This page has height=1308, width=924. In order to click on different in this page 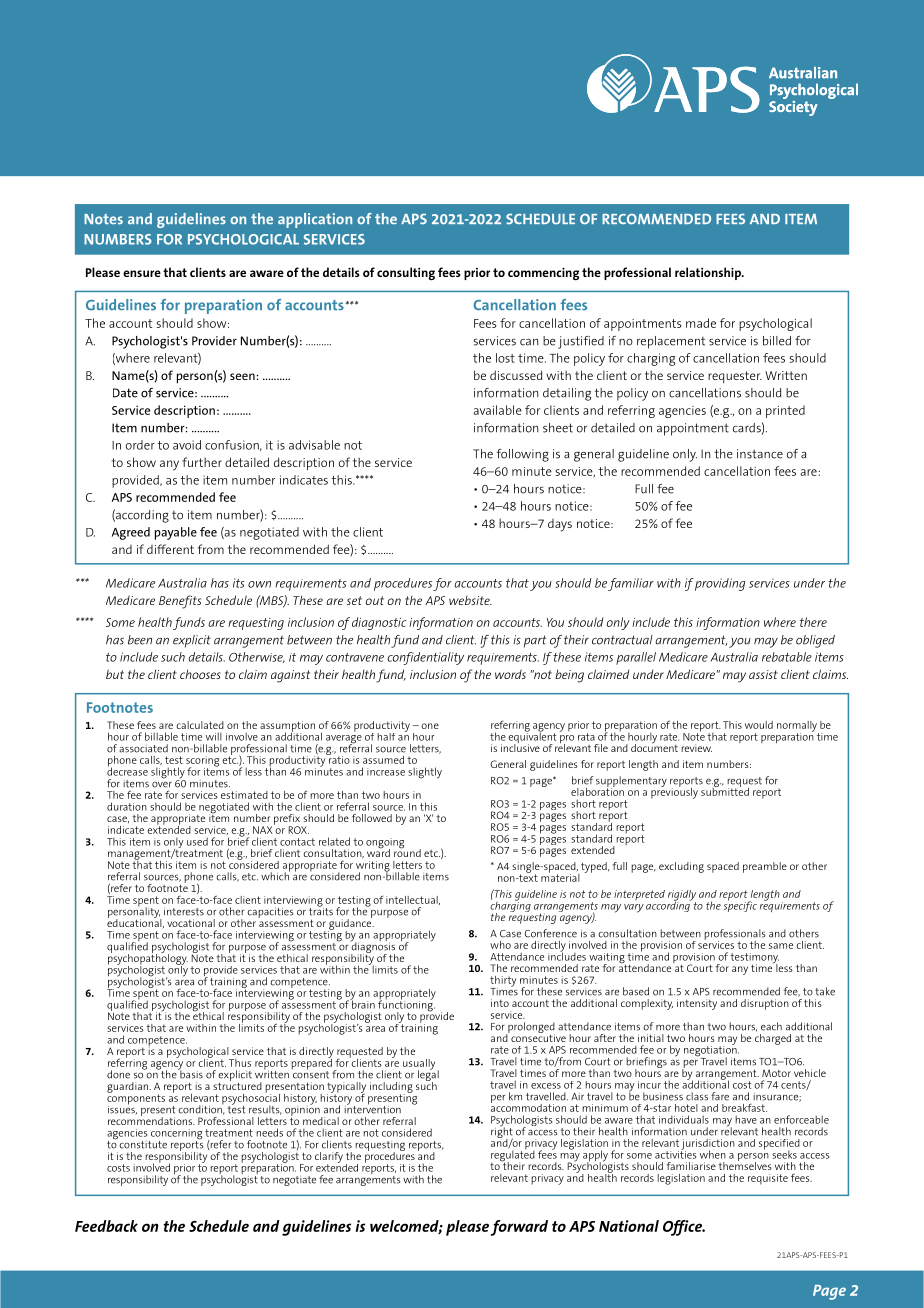, I will do `click(170, 549)`.
